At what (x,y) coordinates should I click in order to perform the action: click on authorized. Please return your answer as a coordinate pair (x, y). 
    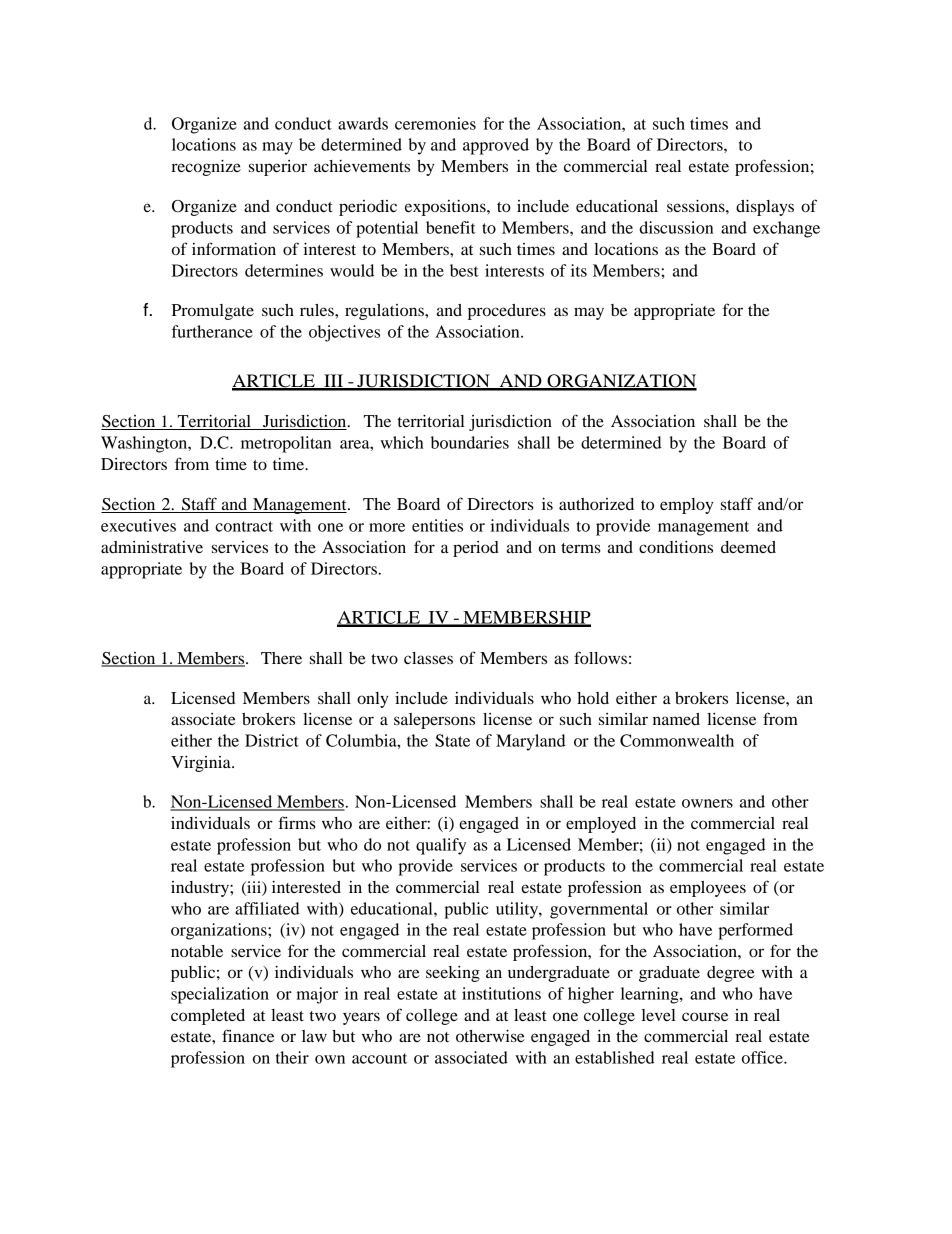
    Looking at the image, I should click on (596, 504).
